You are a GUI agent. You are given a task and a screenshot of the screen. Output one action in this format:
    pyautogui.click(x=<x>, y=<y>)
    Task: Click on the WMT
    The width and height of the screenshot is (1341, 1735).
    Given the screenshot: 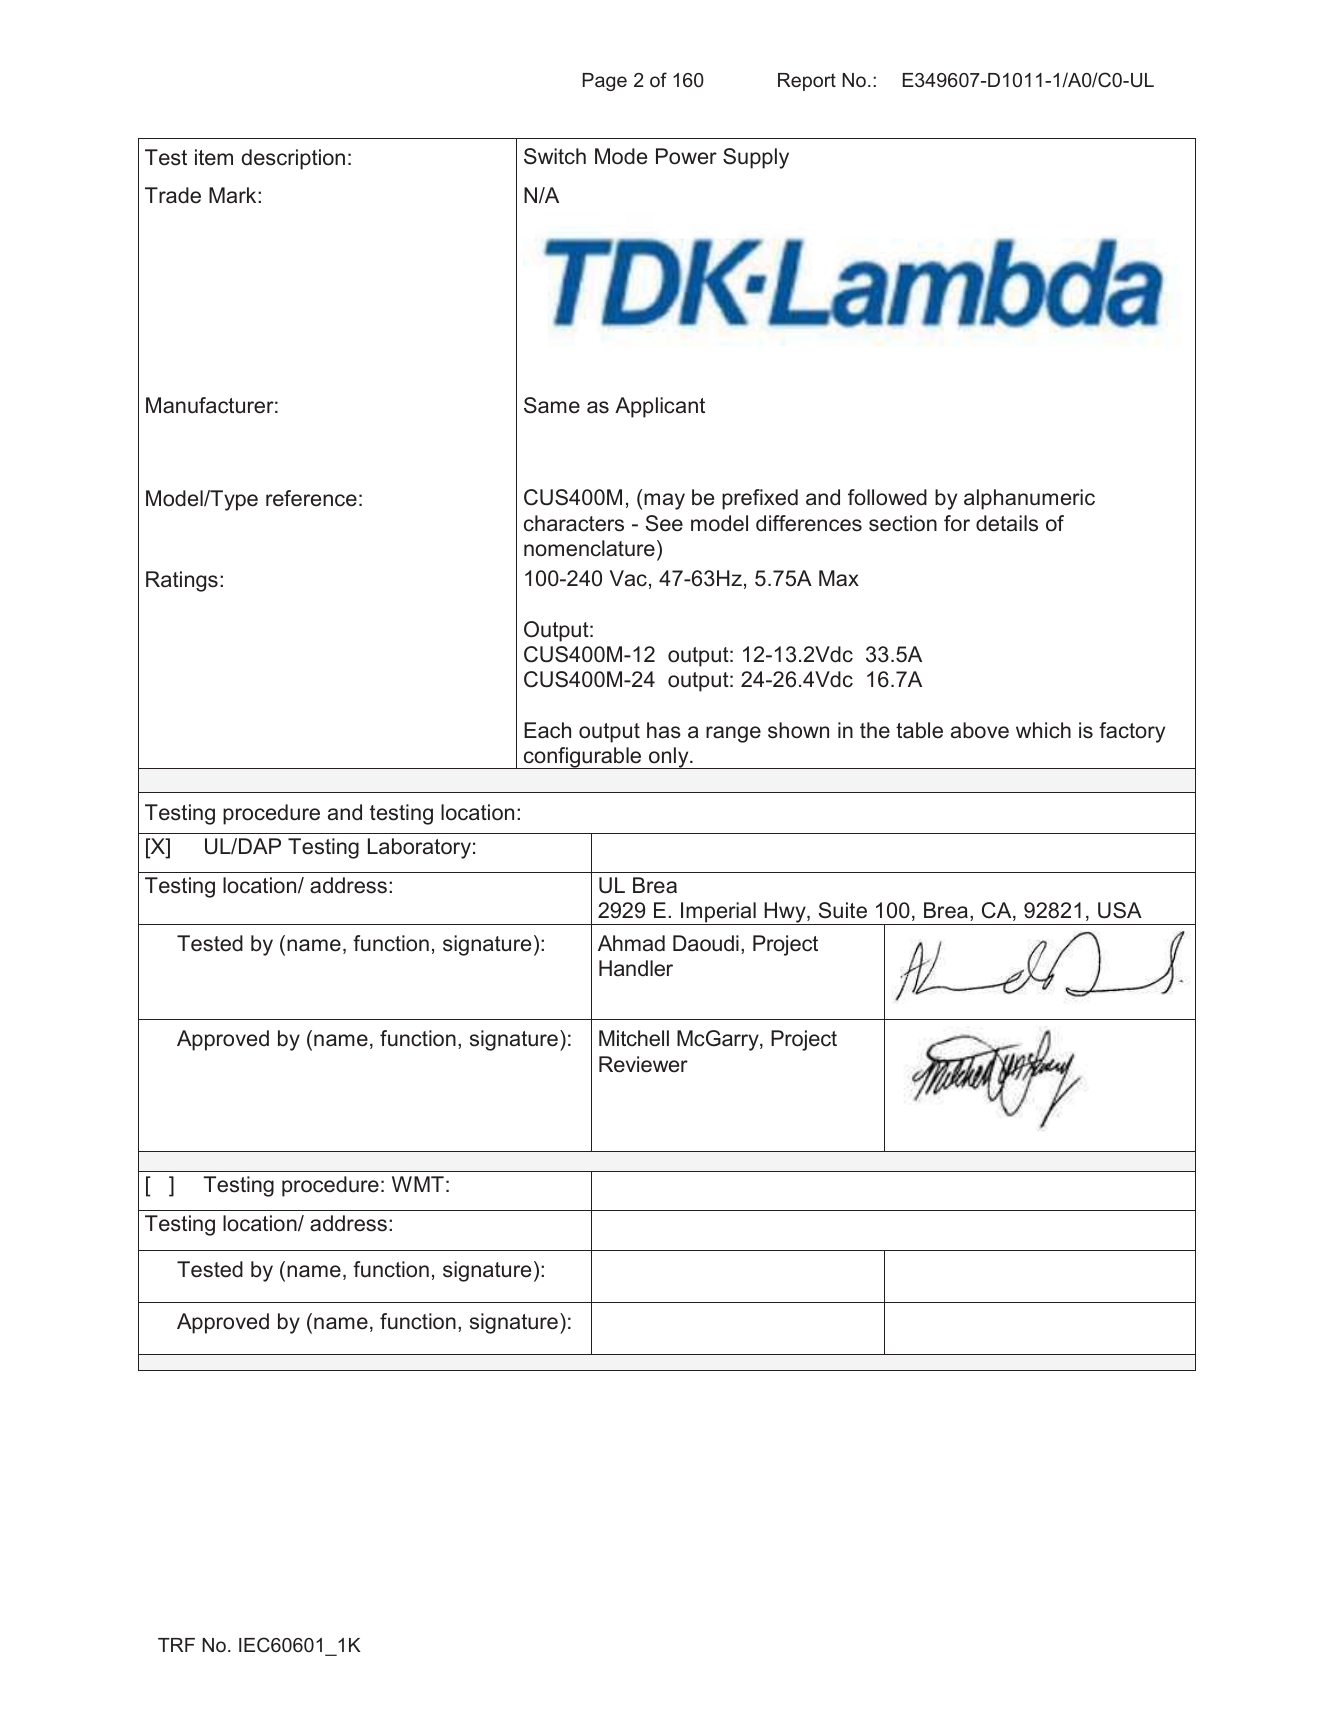 What is the action you would take?
    pyautogui.click(x=418, y=1184)
